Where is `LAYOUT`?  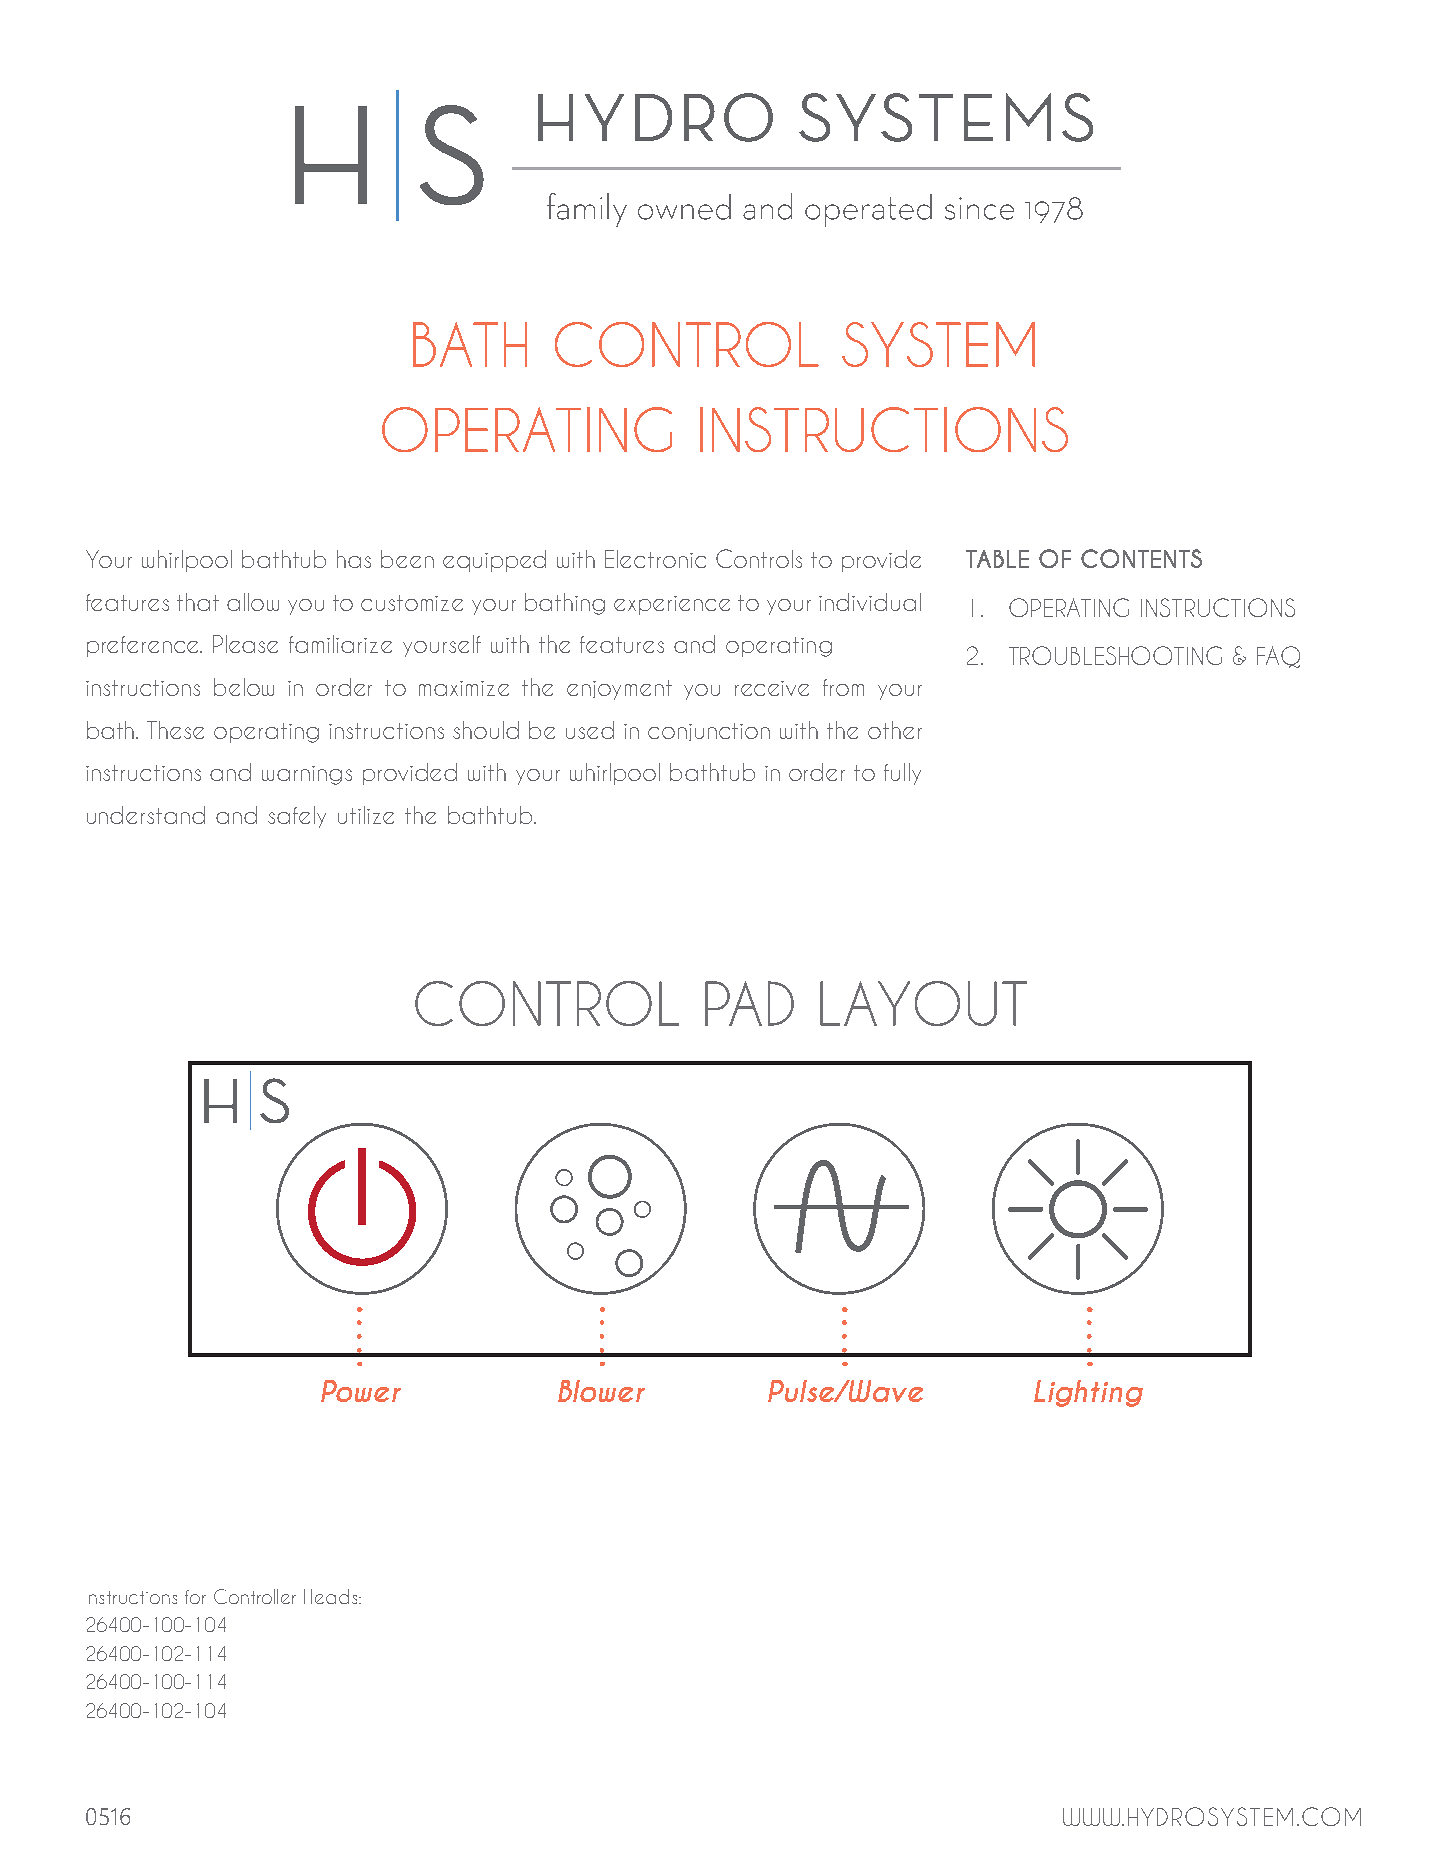
LAYOUT is located at coordinates (923, 1003).
